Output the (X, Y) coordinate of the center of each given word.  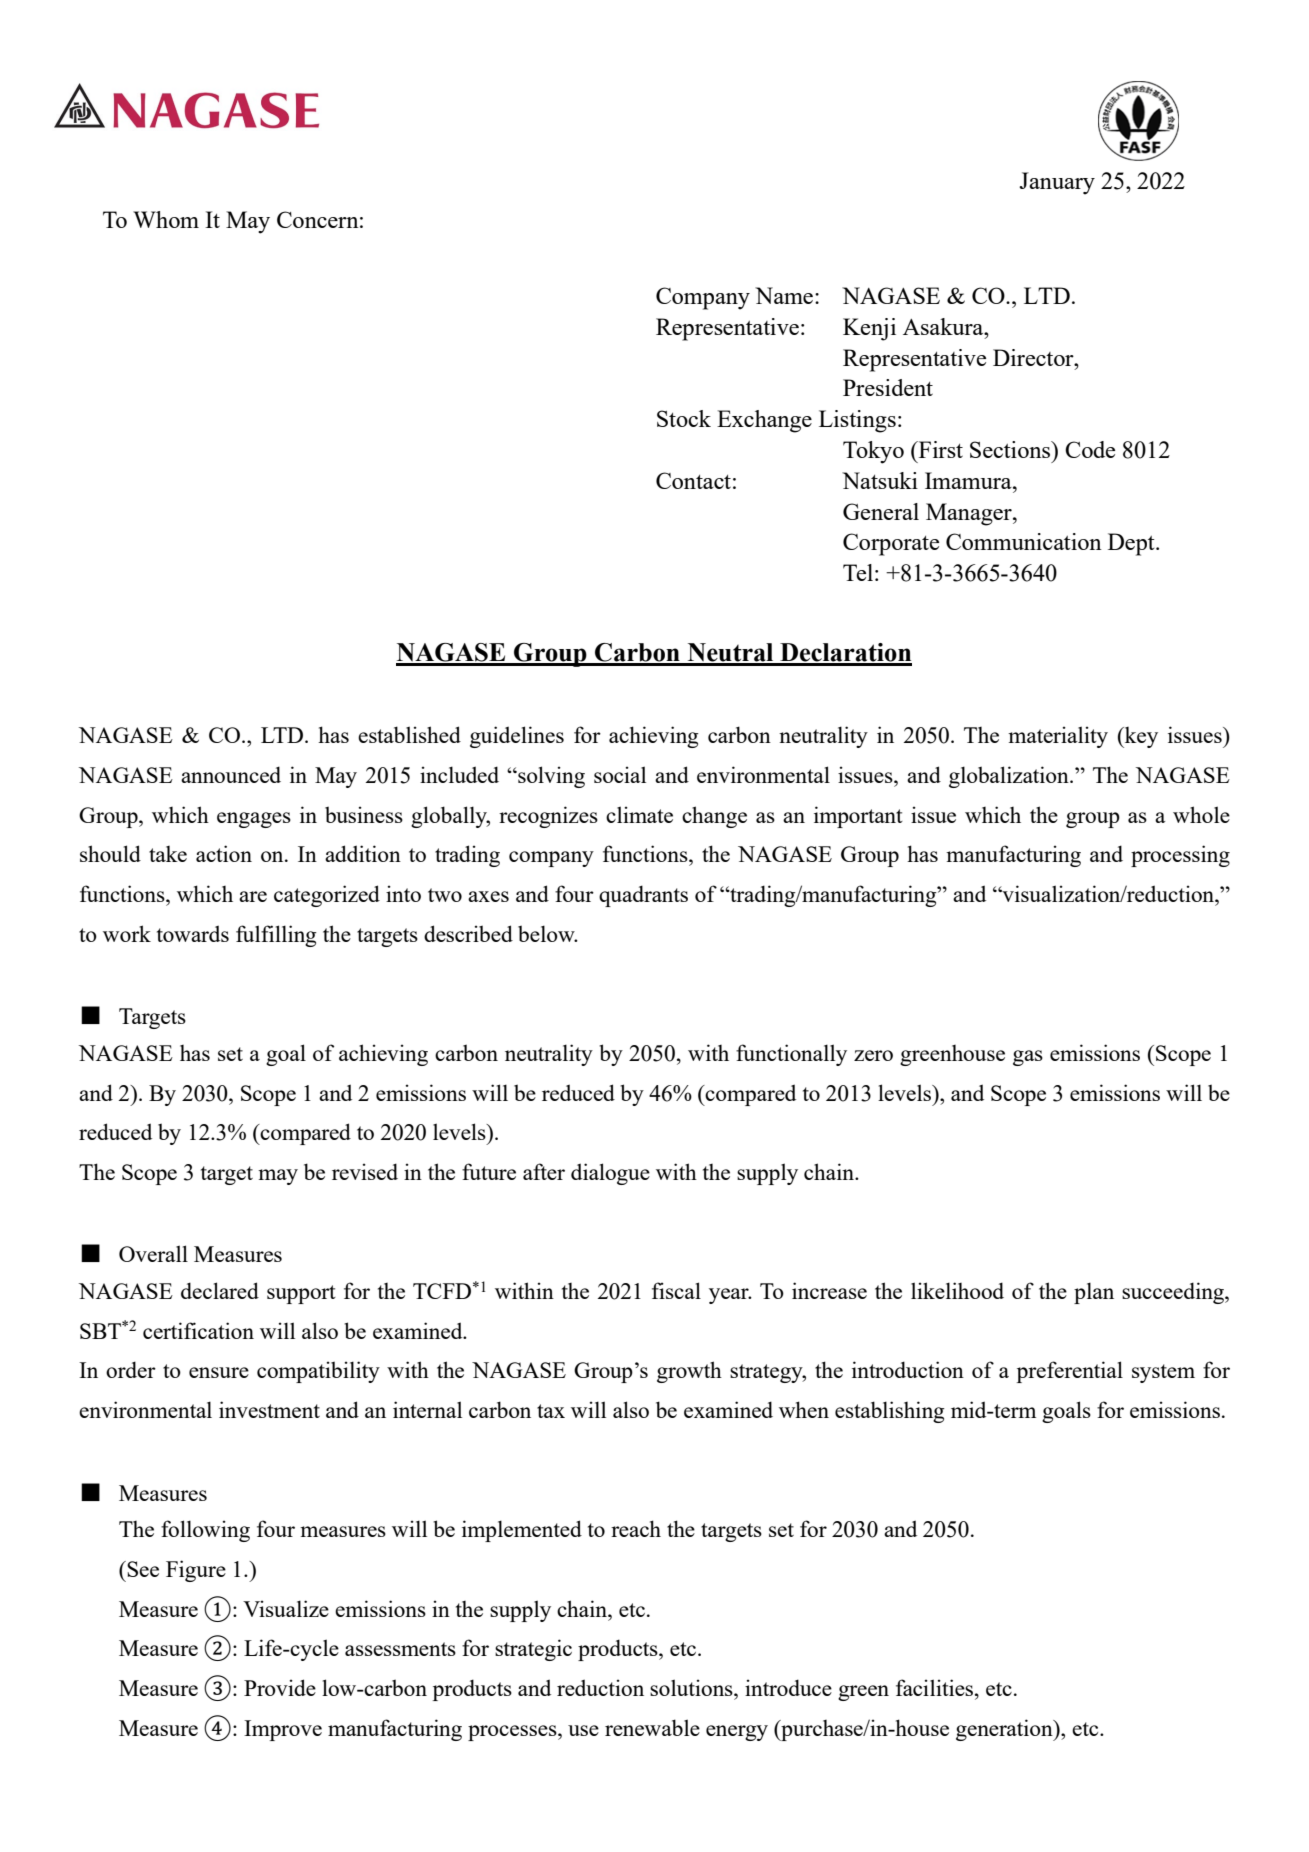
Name (784, 295)
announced (231, 774)
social (620, 774)
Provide (280, 1687)
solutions (692, 1687)
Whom (166, 219)
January (1057, 183)
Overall (153, 1253)
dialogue (610, 1174)
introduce (788, 1687)
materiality (1058, 737)
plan (1094, 1293)
